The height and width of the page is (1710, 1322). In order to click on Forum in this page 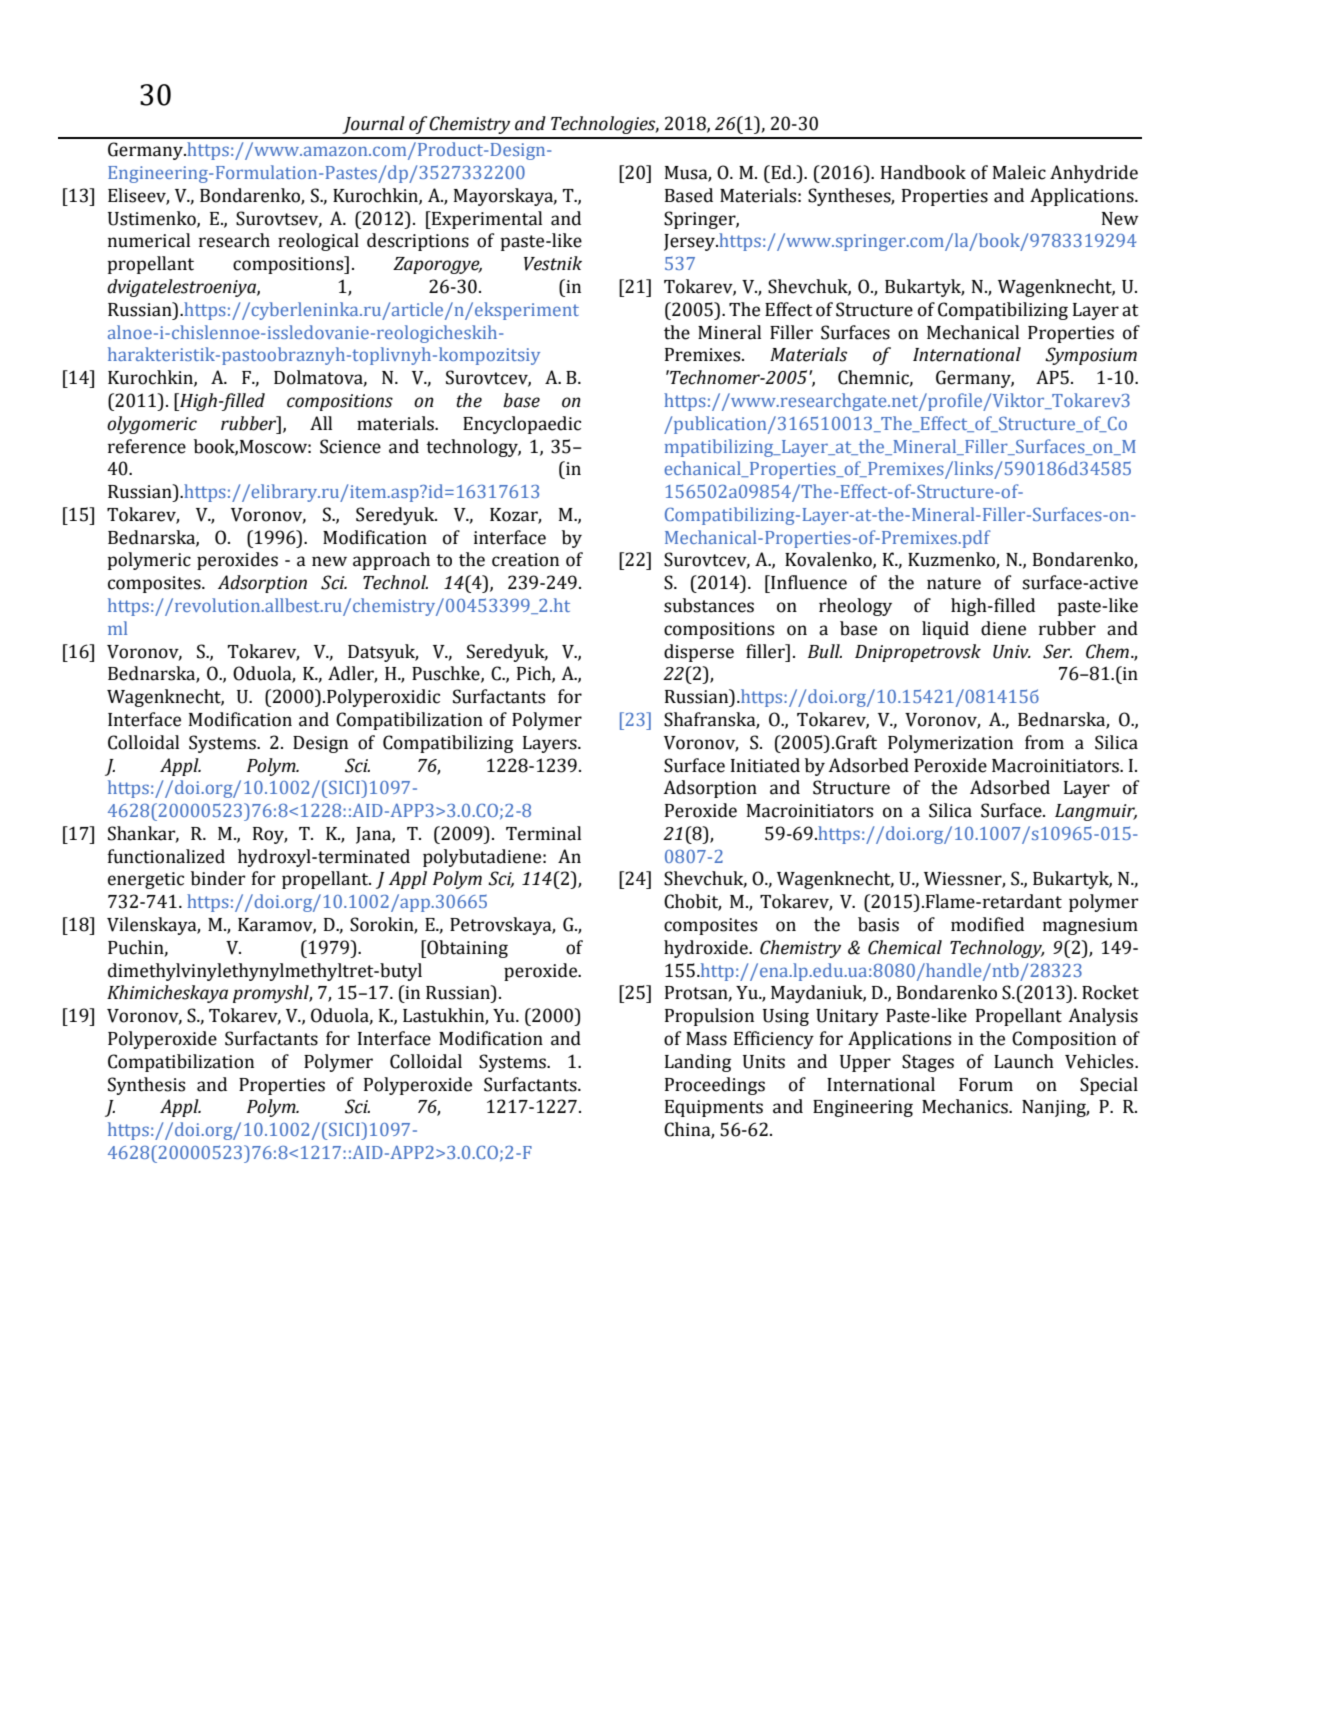, I will do `click(986, 1085)`.
